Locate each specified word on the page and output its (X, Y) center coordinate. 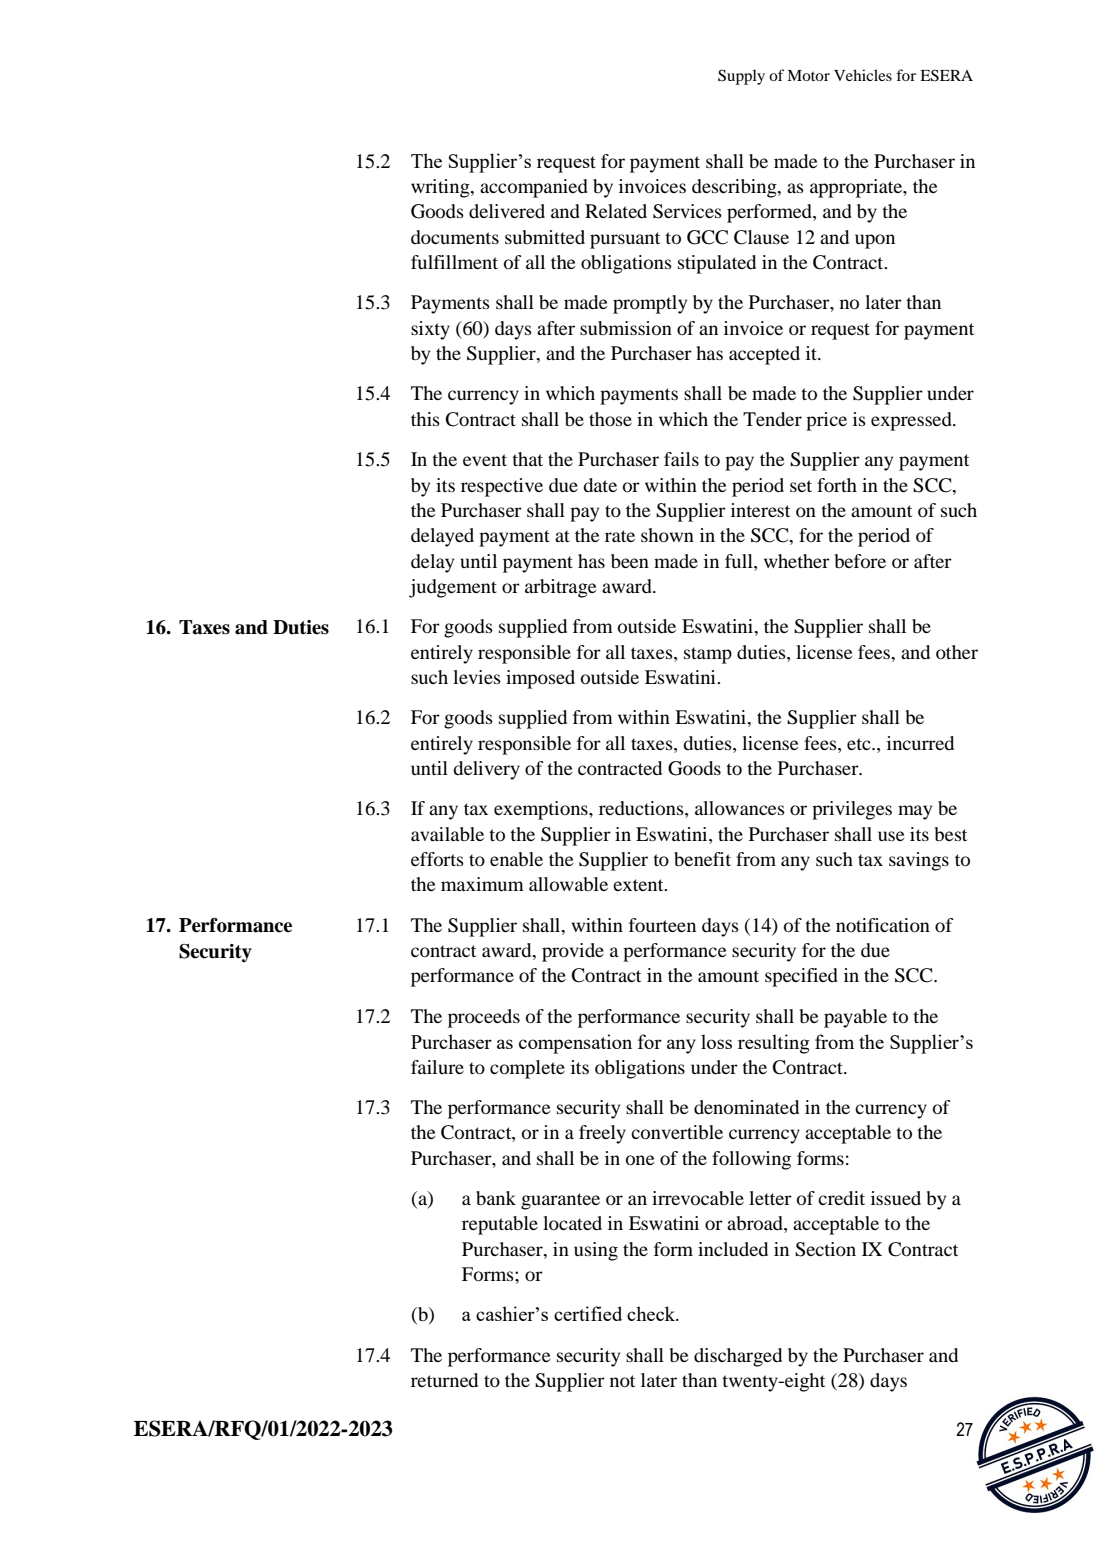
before (860, 561)
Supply (741, 77)
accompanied (534, 188)
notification (883, 925)
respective (502, 487)
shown (667, 535)
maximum (482, 884)
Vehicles (863, 75)
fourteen (662, 925)
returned (444, 1380)
